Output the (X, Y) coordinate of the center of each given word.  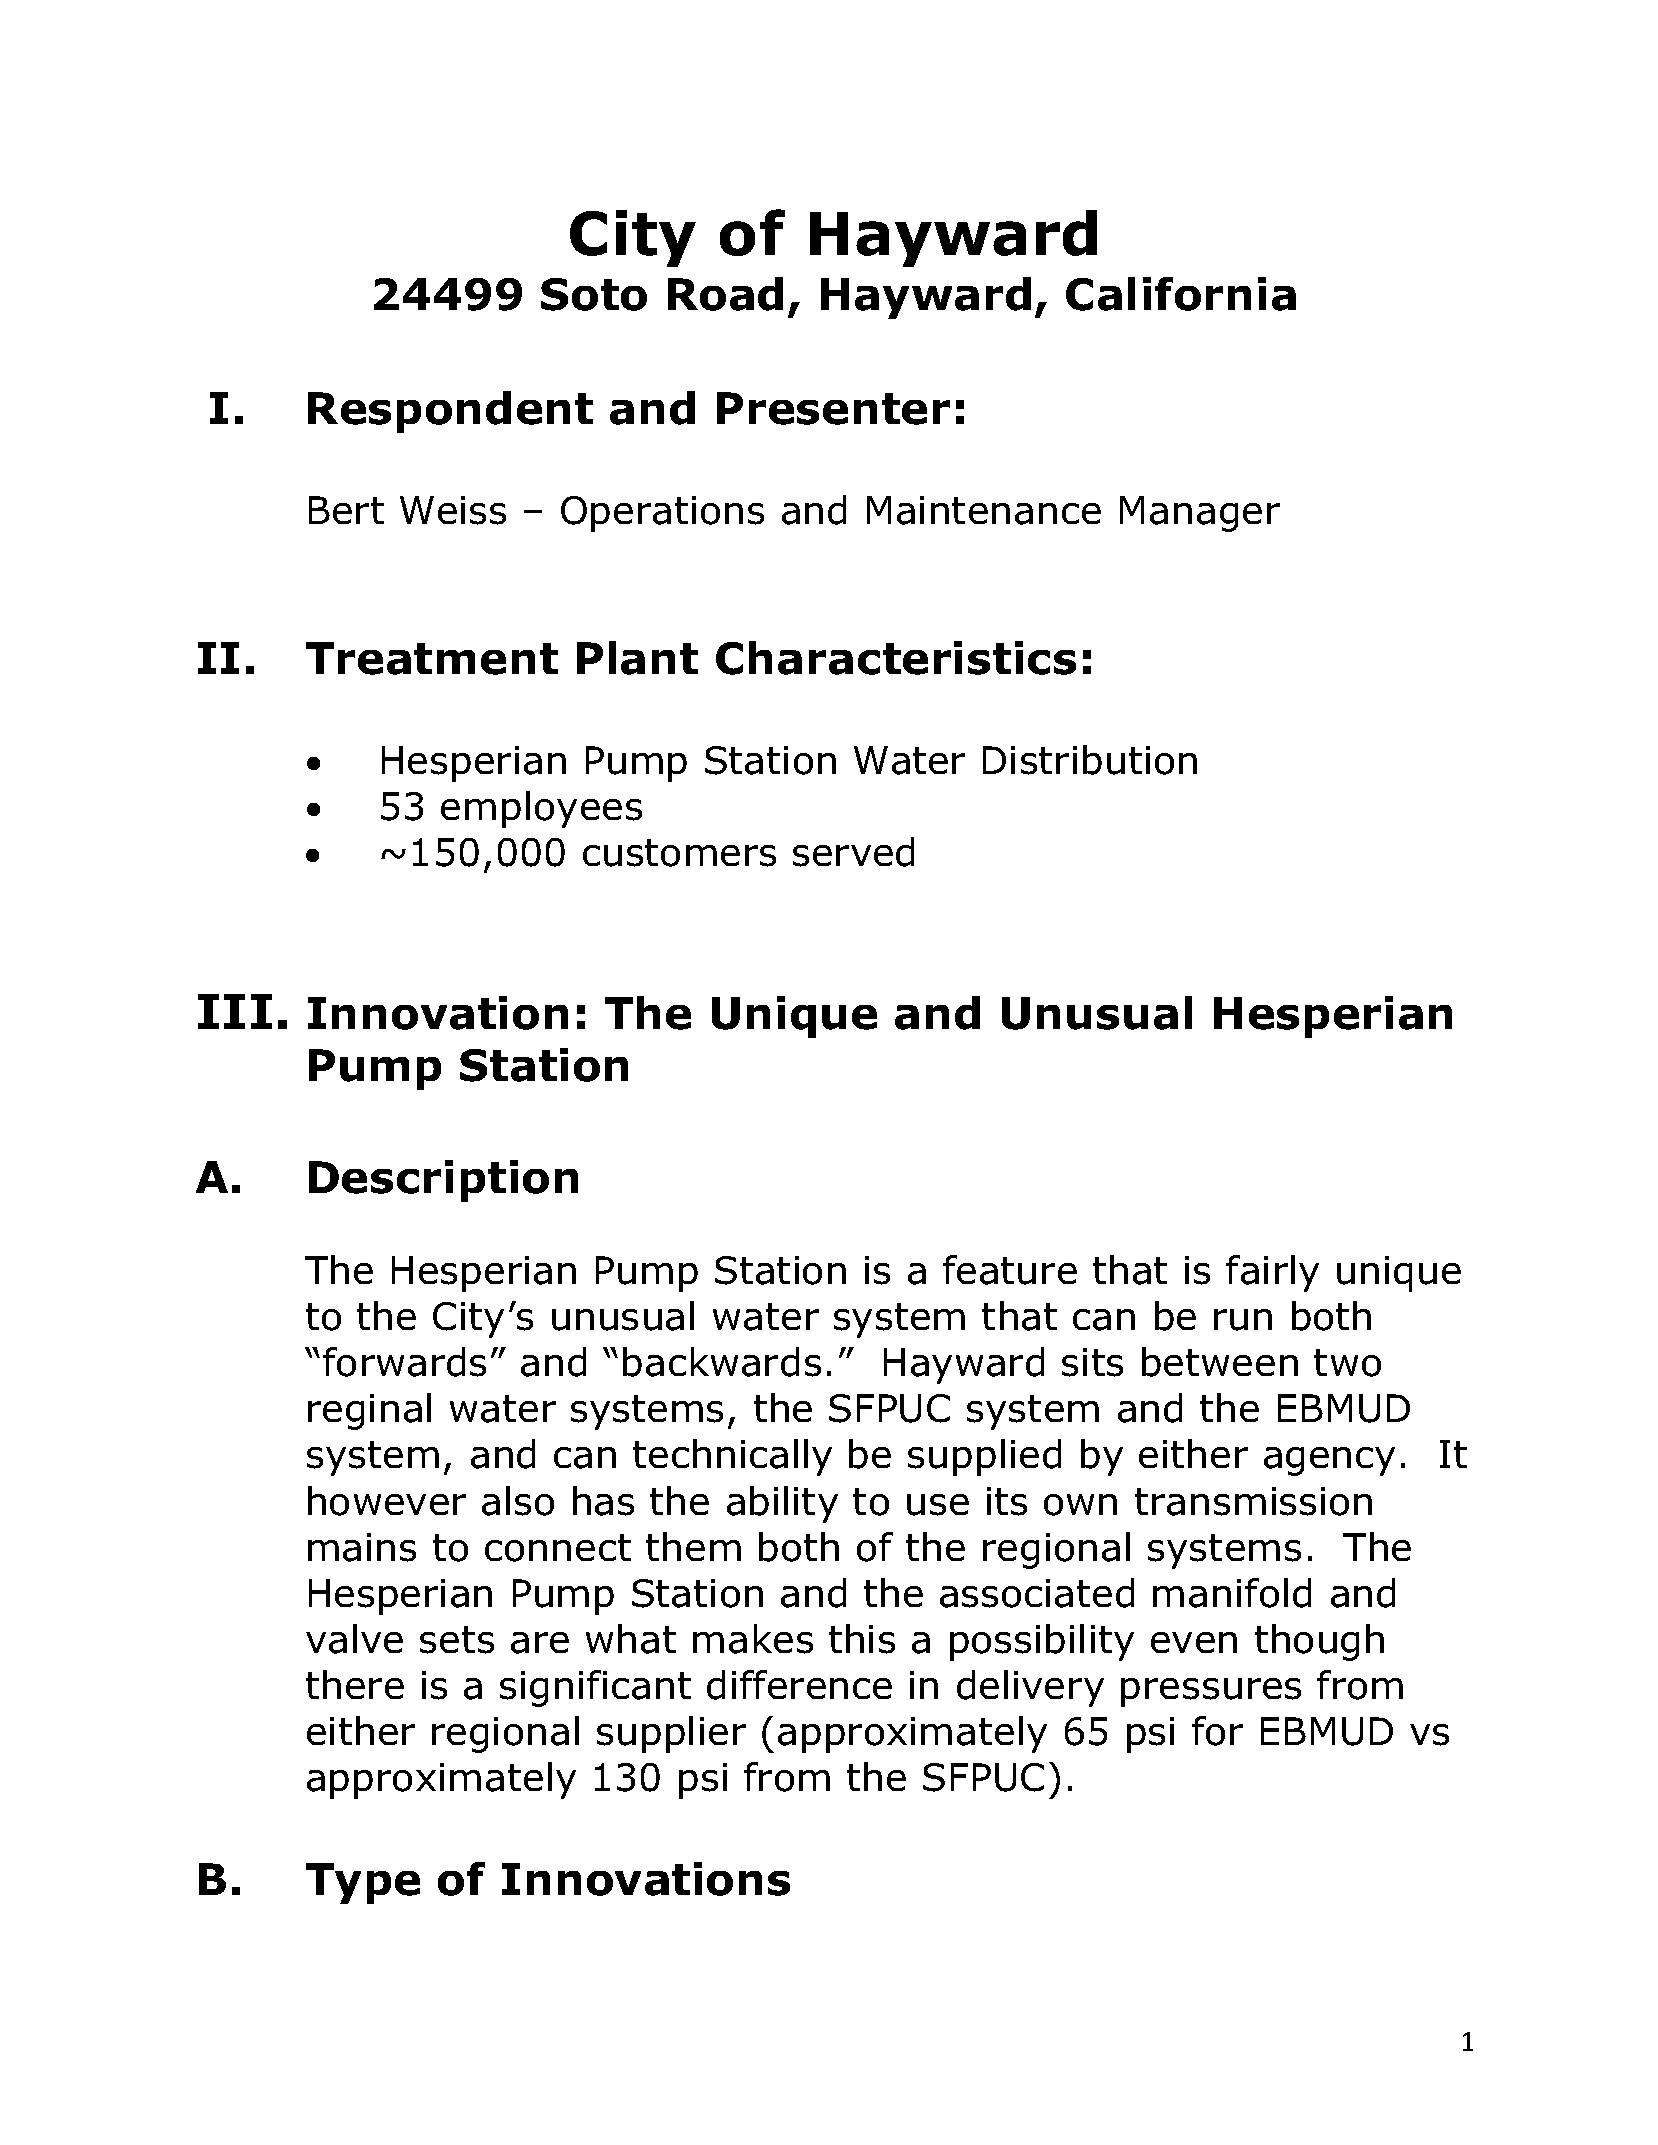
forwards (404, 1362)
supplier (671, 1734)
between (1220, 1362)
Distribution (1090, 760)
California (1181, 294)
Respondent (450, 412)
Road (725, 294)
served (853, 852)
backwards (722, 1362)
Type (363, 1883)
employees (541, 809)
